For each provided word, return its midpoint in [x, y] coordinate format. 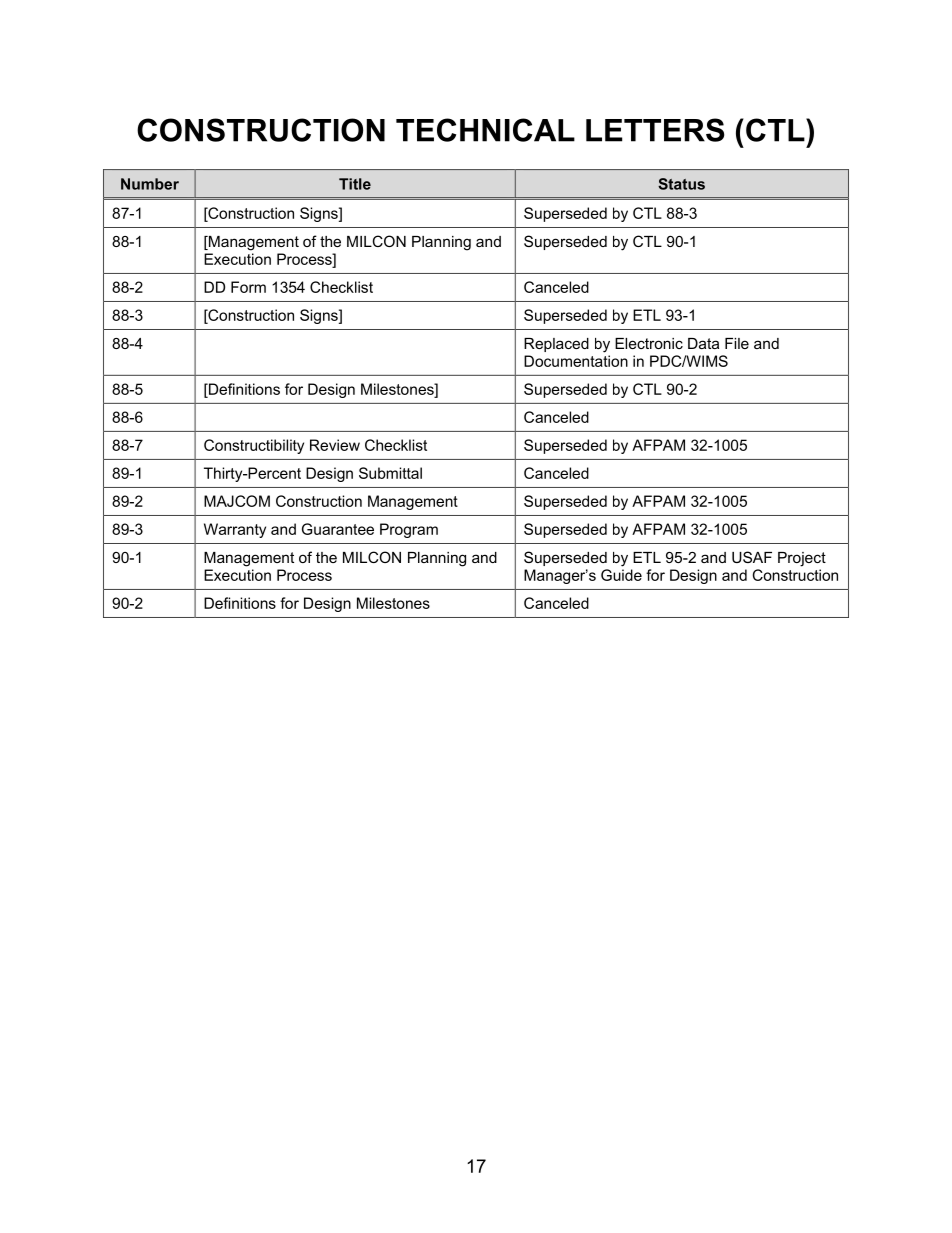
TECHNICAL [485, 130]
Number [150, 184]
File [737, 343]
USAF [752, 557]
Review [335, 445]
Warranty [235, 530]
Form [248, 287]
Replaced [556, 345]
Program [409, 530]
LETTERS [655, 130]
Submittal [390, 473]
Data [703, 343]
